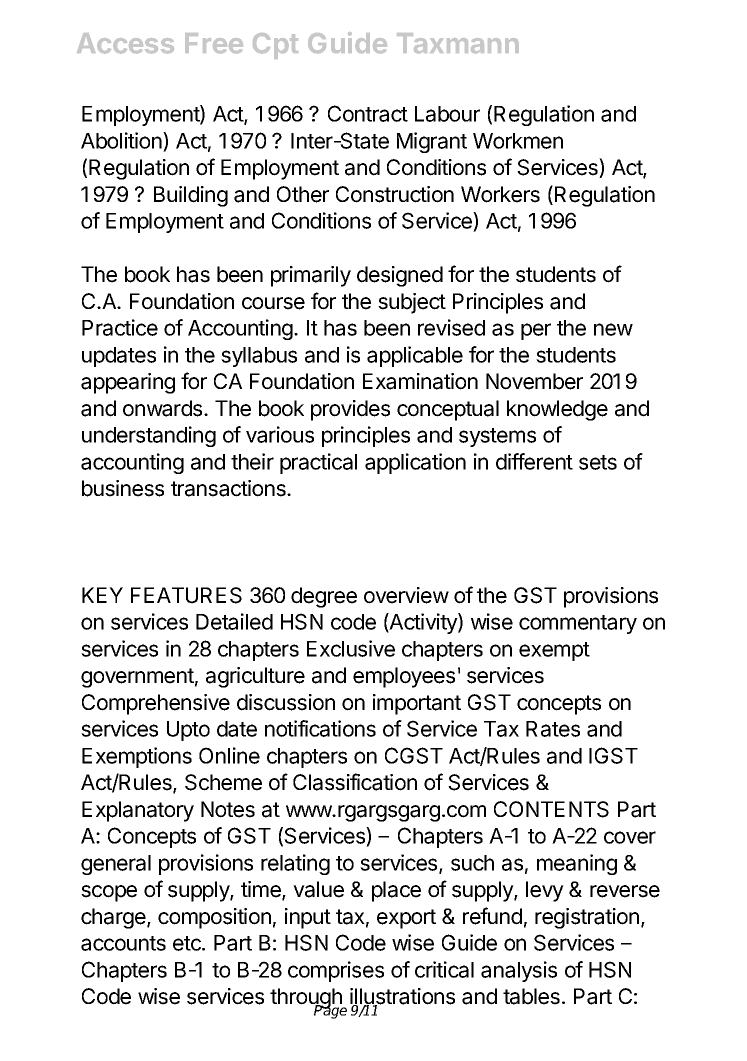 The image size is (747, 1061). What do you see at coordinates (368, 113) in the screenshot?
I see `Contract` at bounding box center [368, 113].
